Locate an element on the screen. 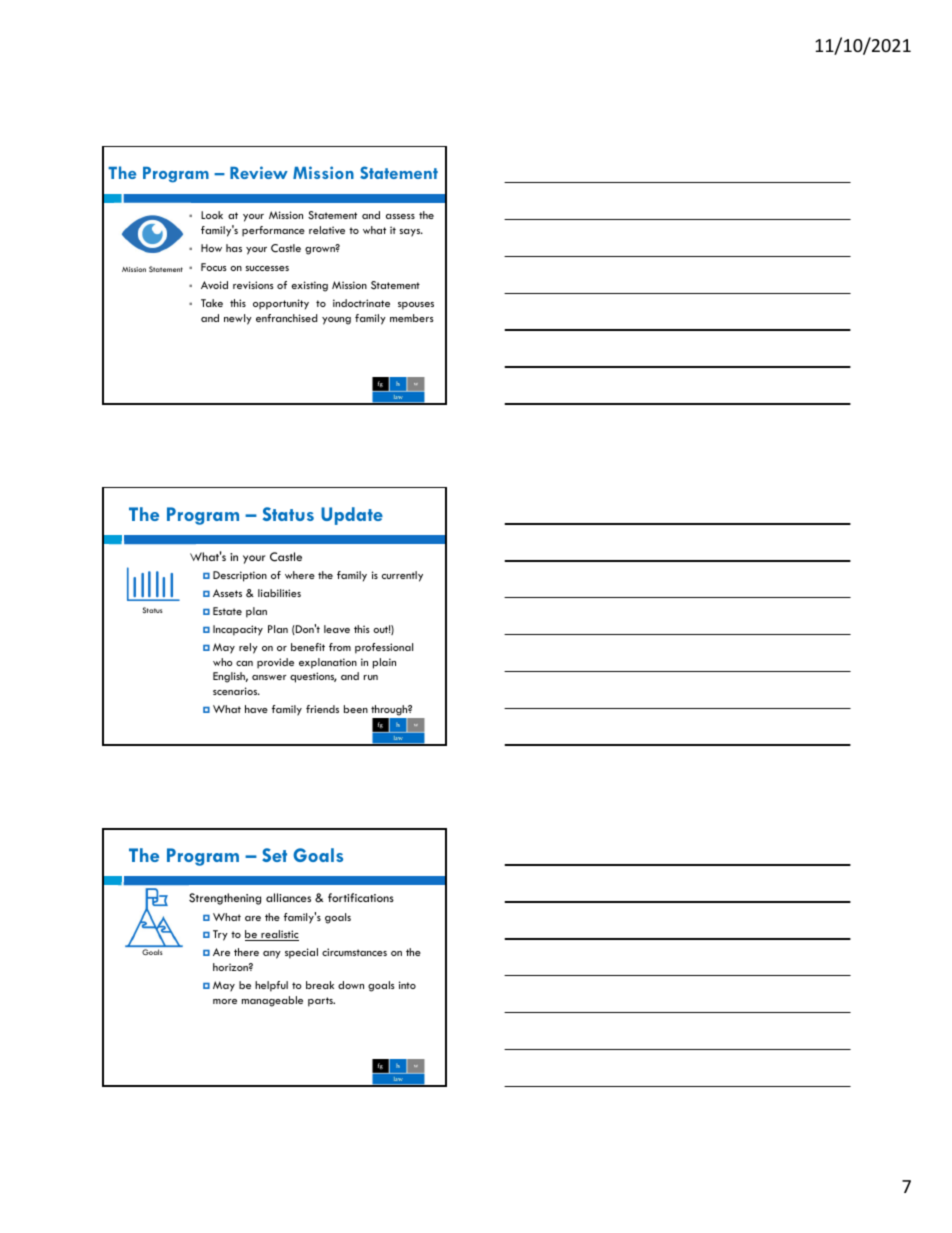 This screenshot has width=952, height=1233. there is located at coordinates (246, 952).
